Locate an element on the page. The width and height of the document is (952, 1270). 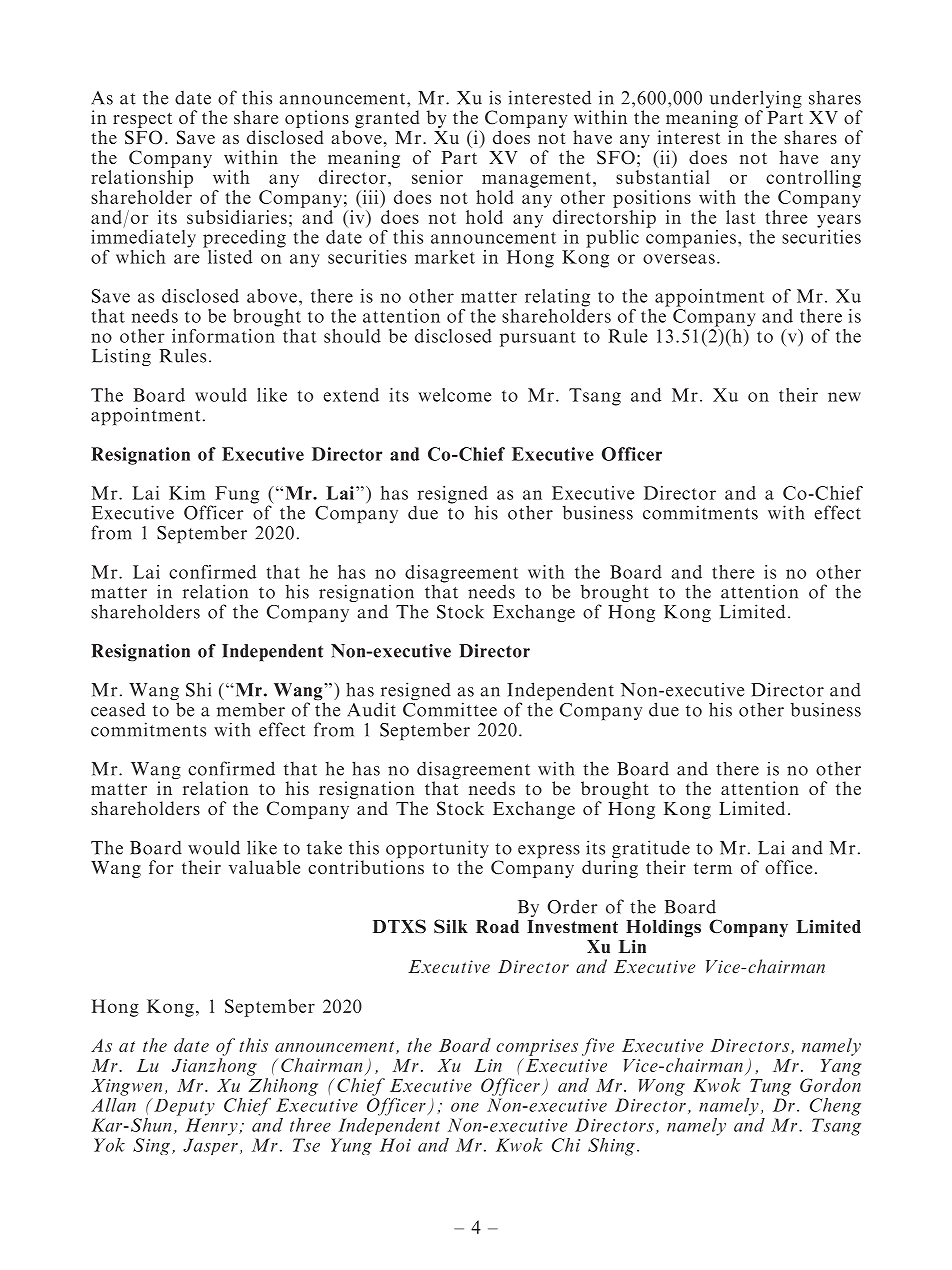
Deputy is located at coordinates (183, 1107).
